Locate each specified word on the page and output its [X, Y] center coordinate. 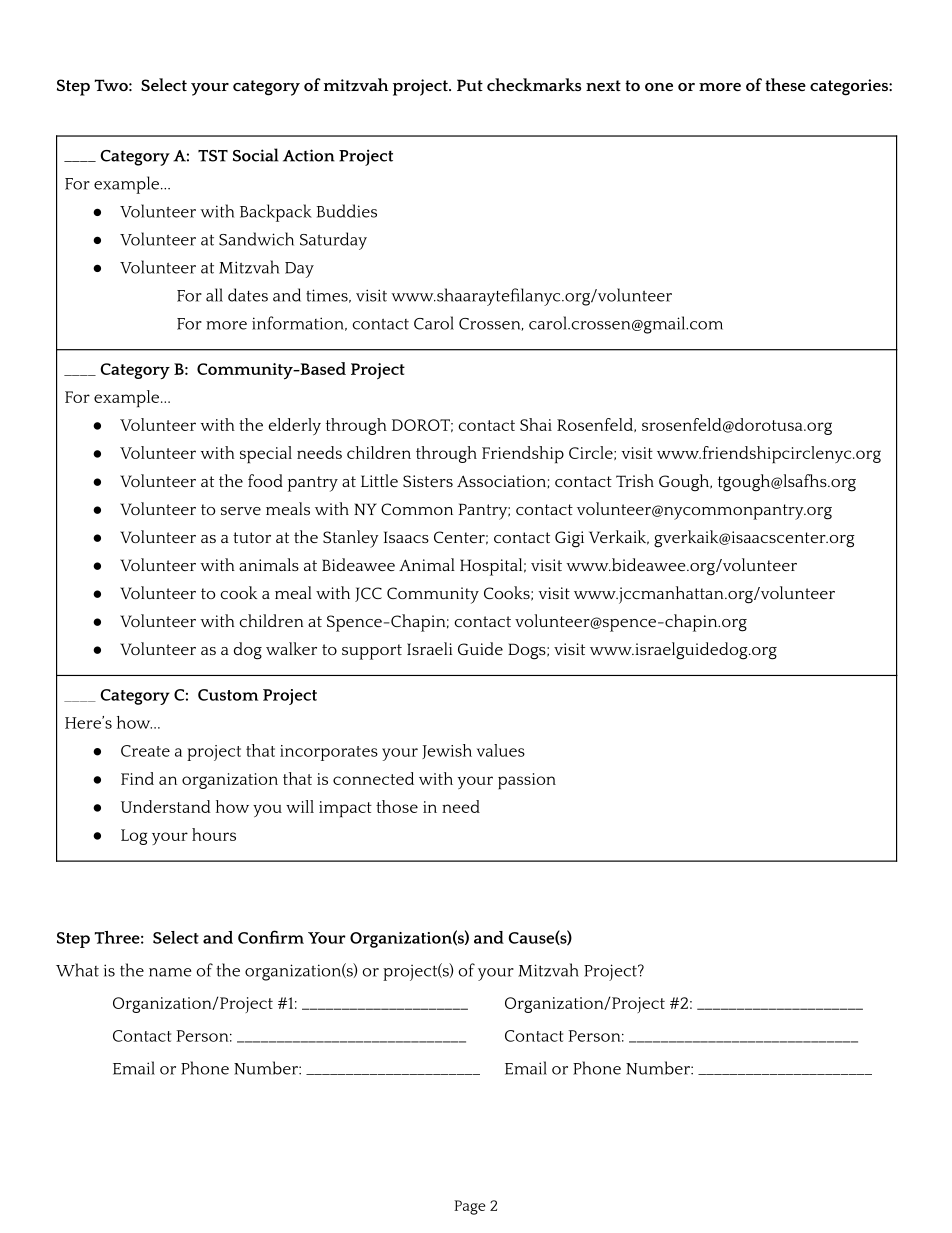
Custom [228, 695]
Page [469, 1207]
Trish [635, 480]
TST [213, 156]
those [397, 806]
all [214, 295]
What [77, 970]
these [785, 84]
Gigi [569, 539]
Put [470, 85]
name [170, 972]
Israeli [429, 648]
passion [527, 781]
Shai [536, 424]
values [501, 750]
